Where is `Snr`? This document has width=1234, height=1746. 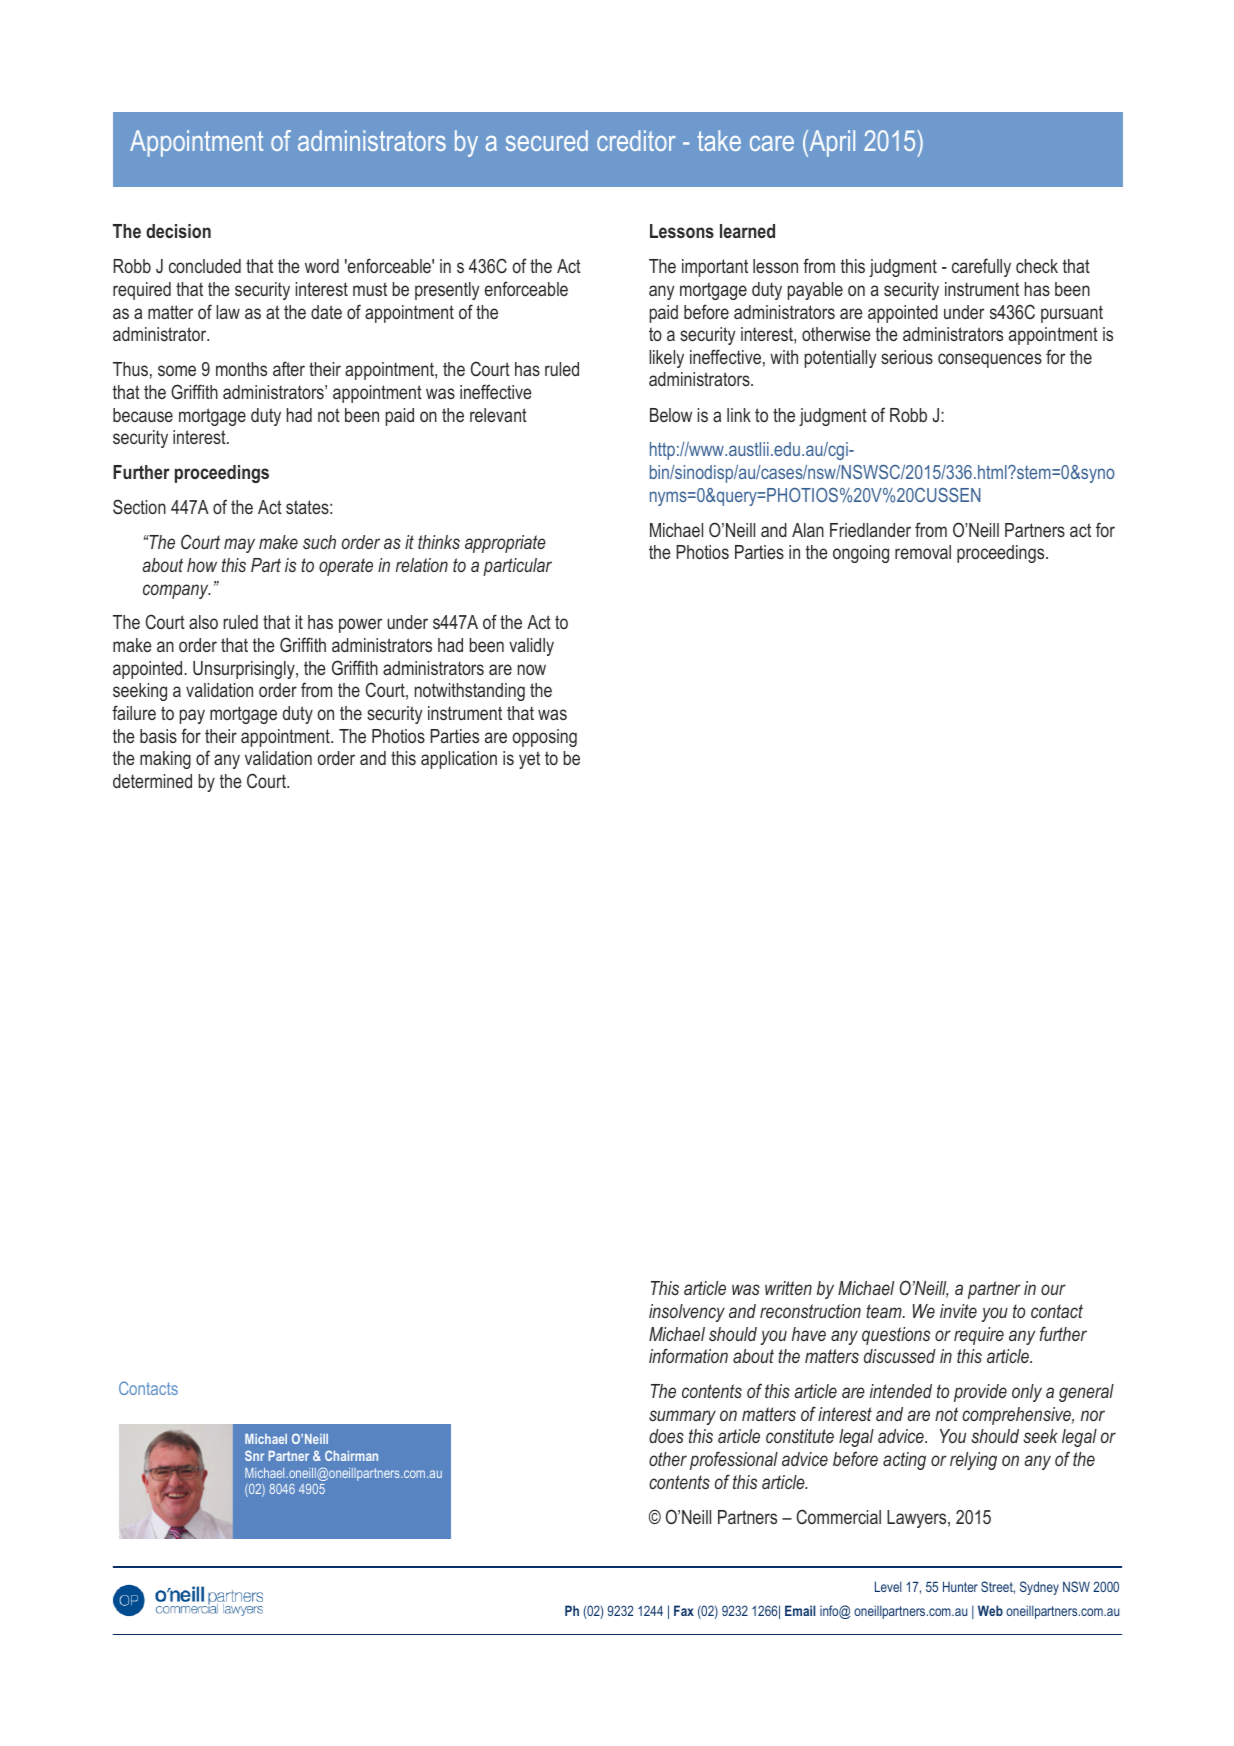
Snr is located at coordinates (254, 1455).
